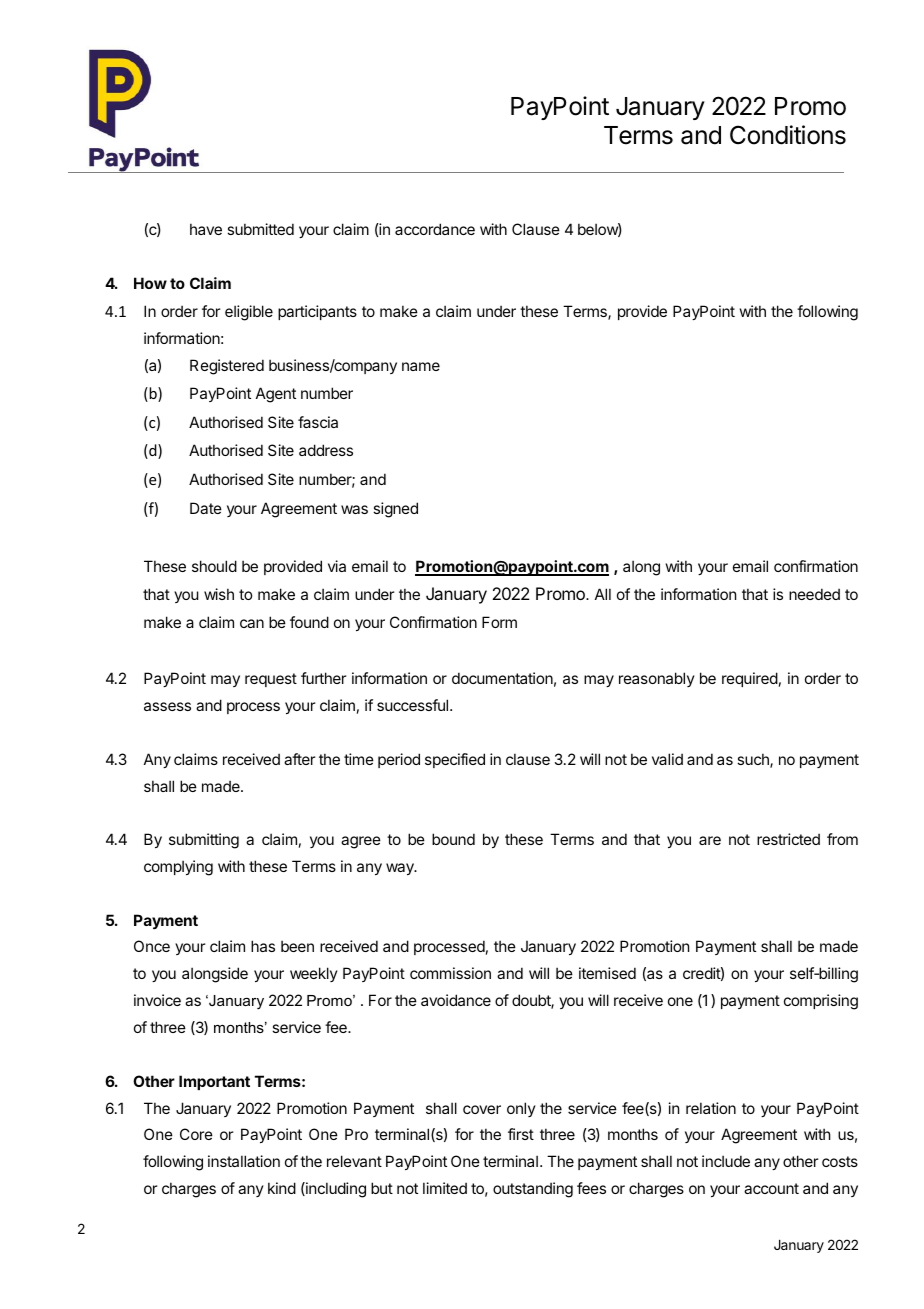 The height and width of the screenshot is (1309, 924). I want to click on successful, so click(412, 705).
